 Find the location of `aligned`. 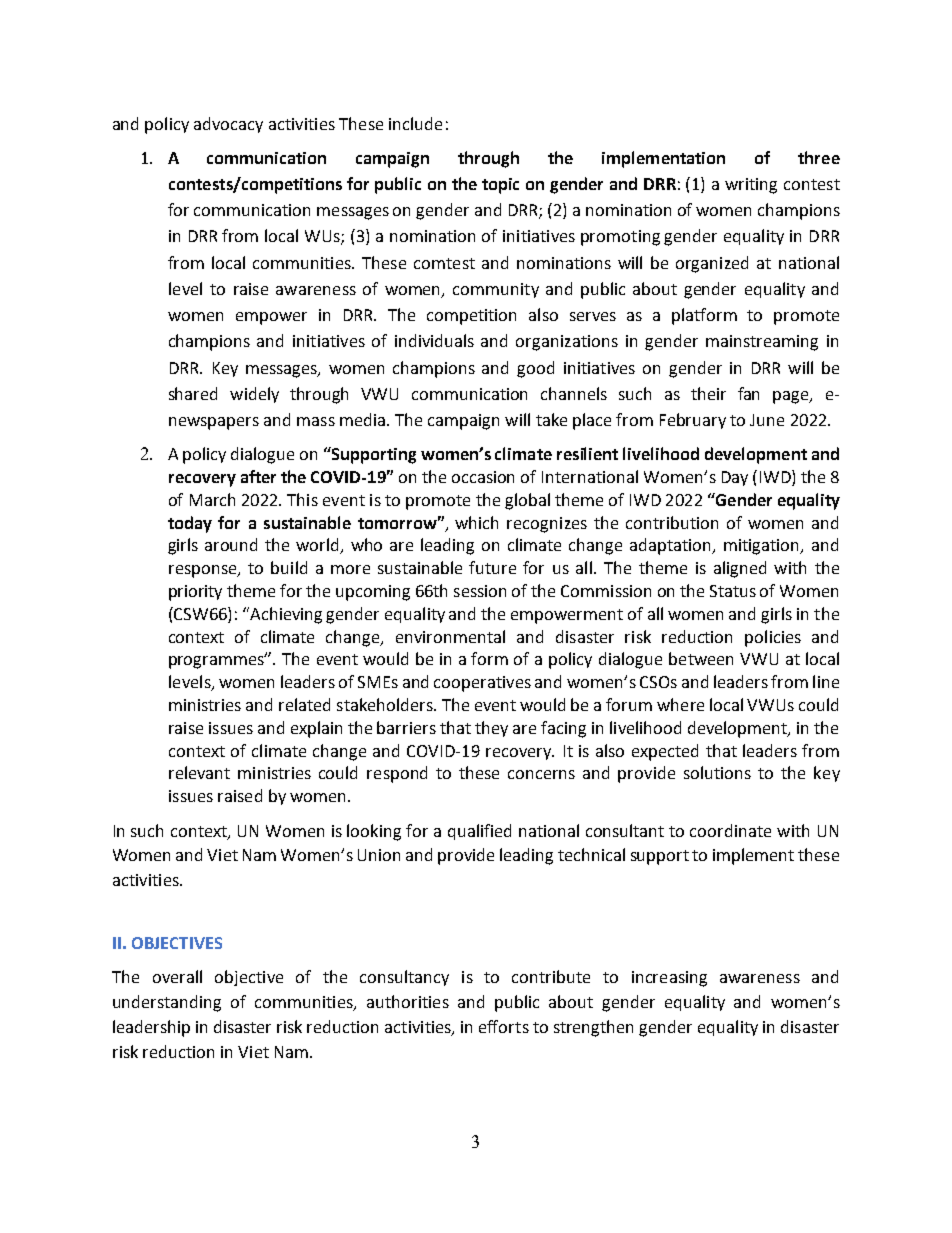

aligned is located at coordinates (740, 569).
